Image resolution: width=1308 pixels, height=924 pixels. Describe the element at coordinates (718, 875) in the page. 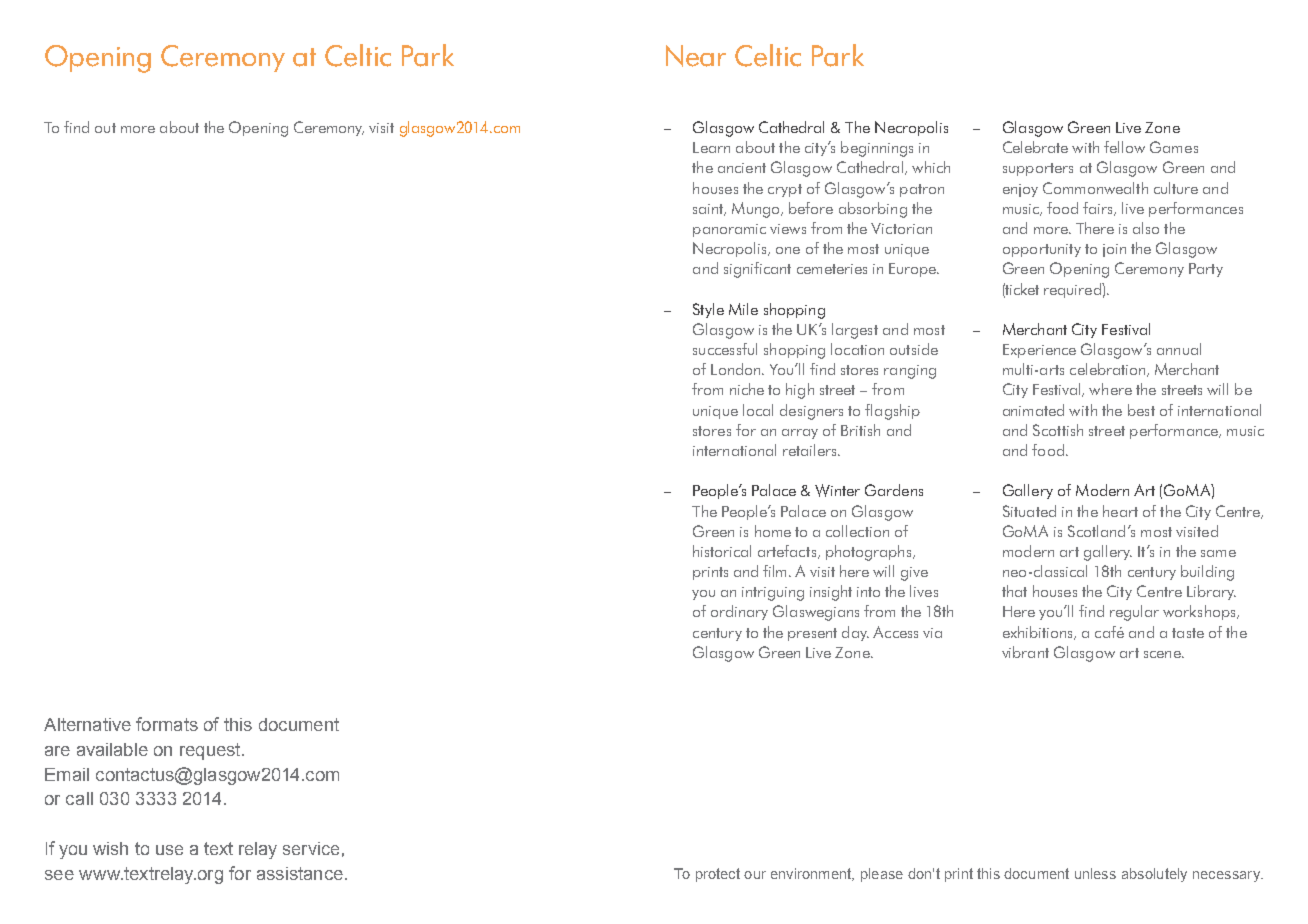

I see `protect` at that location.
